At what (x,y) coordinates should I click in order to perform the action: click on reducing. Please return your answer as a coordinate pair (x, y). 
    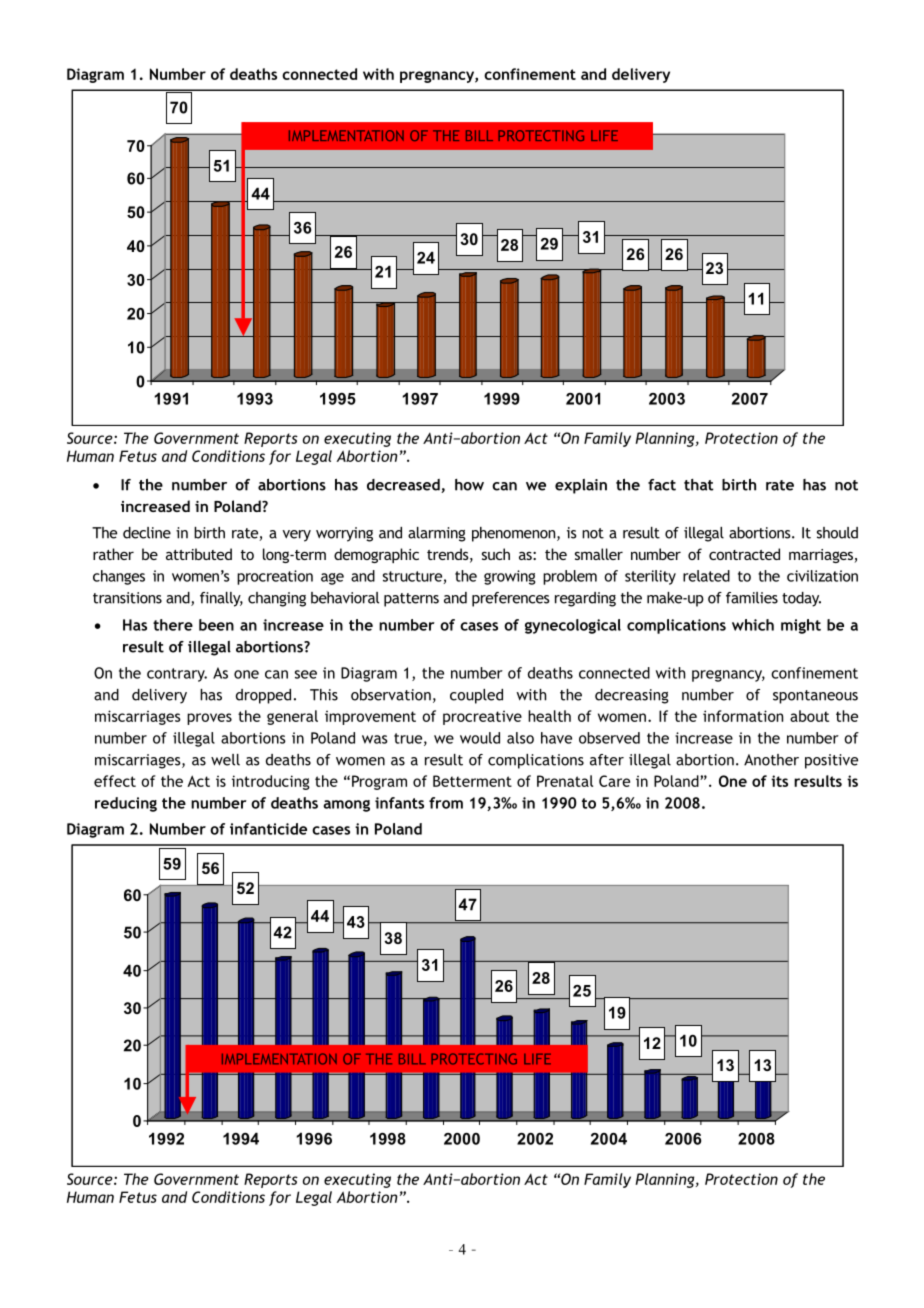
    Looking at the image, I should click on (126, 804).
